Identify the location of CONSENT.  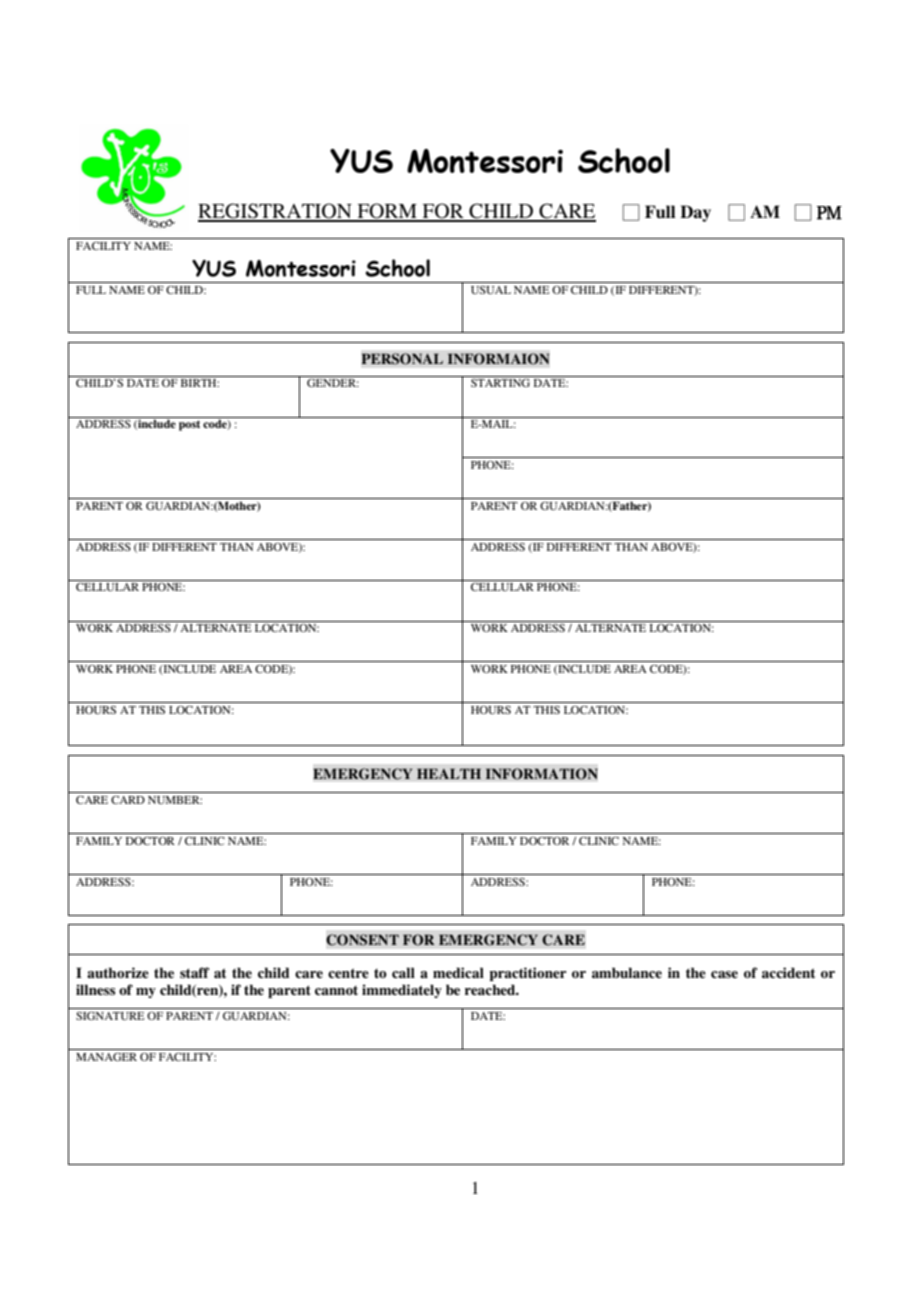
(362, 940).
